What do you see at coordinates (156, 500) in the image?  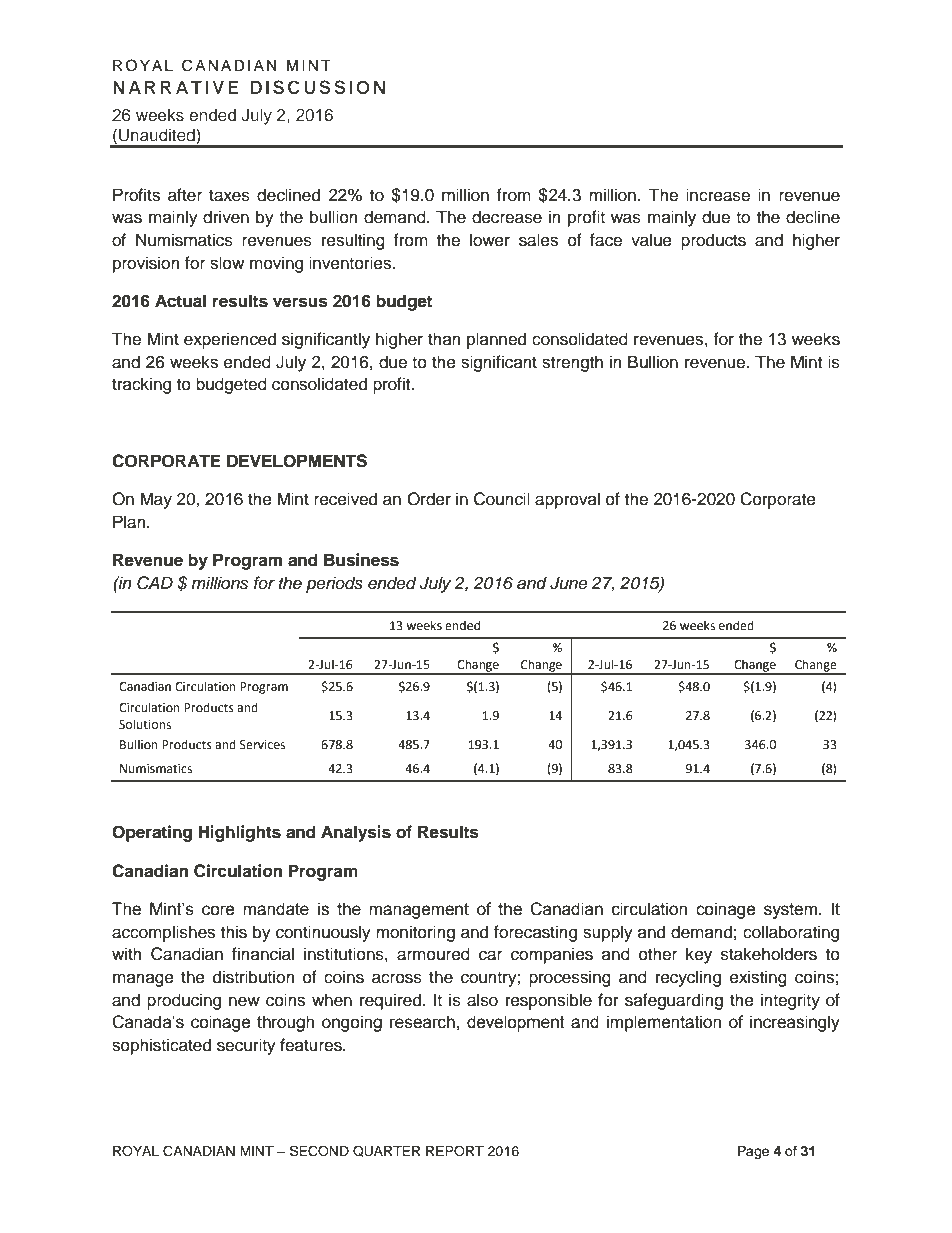 I see `May` at bounding box center [156, 500].
